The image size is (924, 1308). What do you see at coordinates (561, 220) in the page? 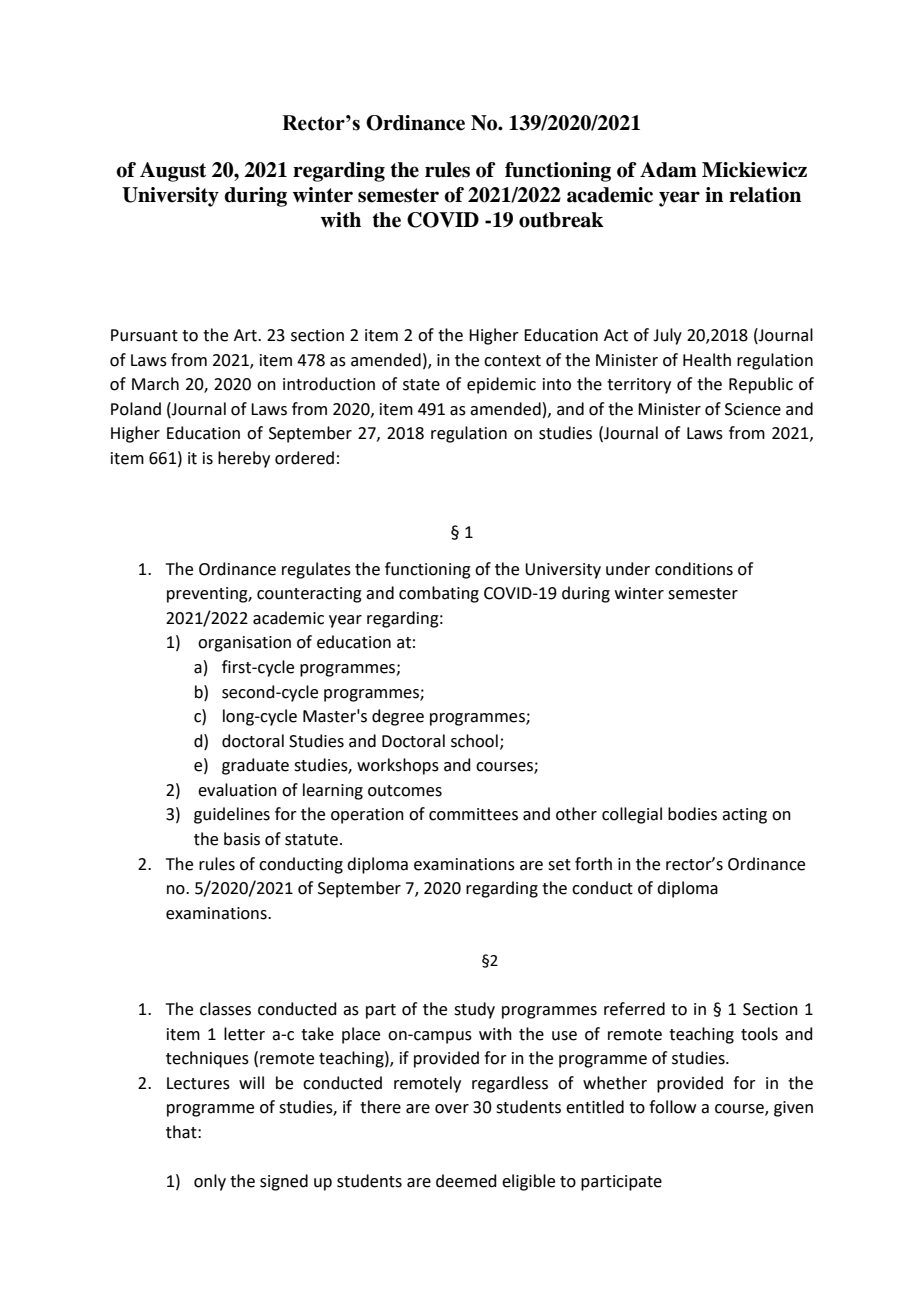
I see `outbreak` at bounding box center [561, 220].
